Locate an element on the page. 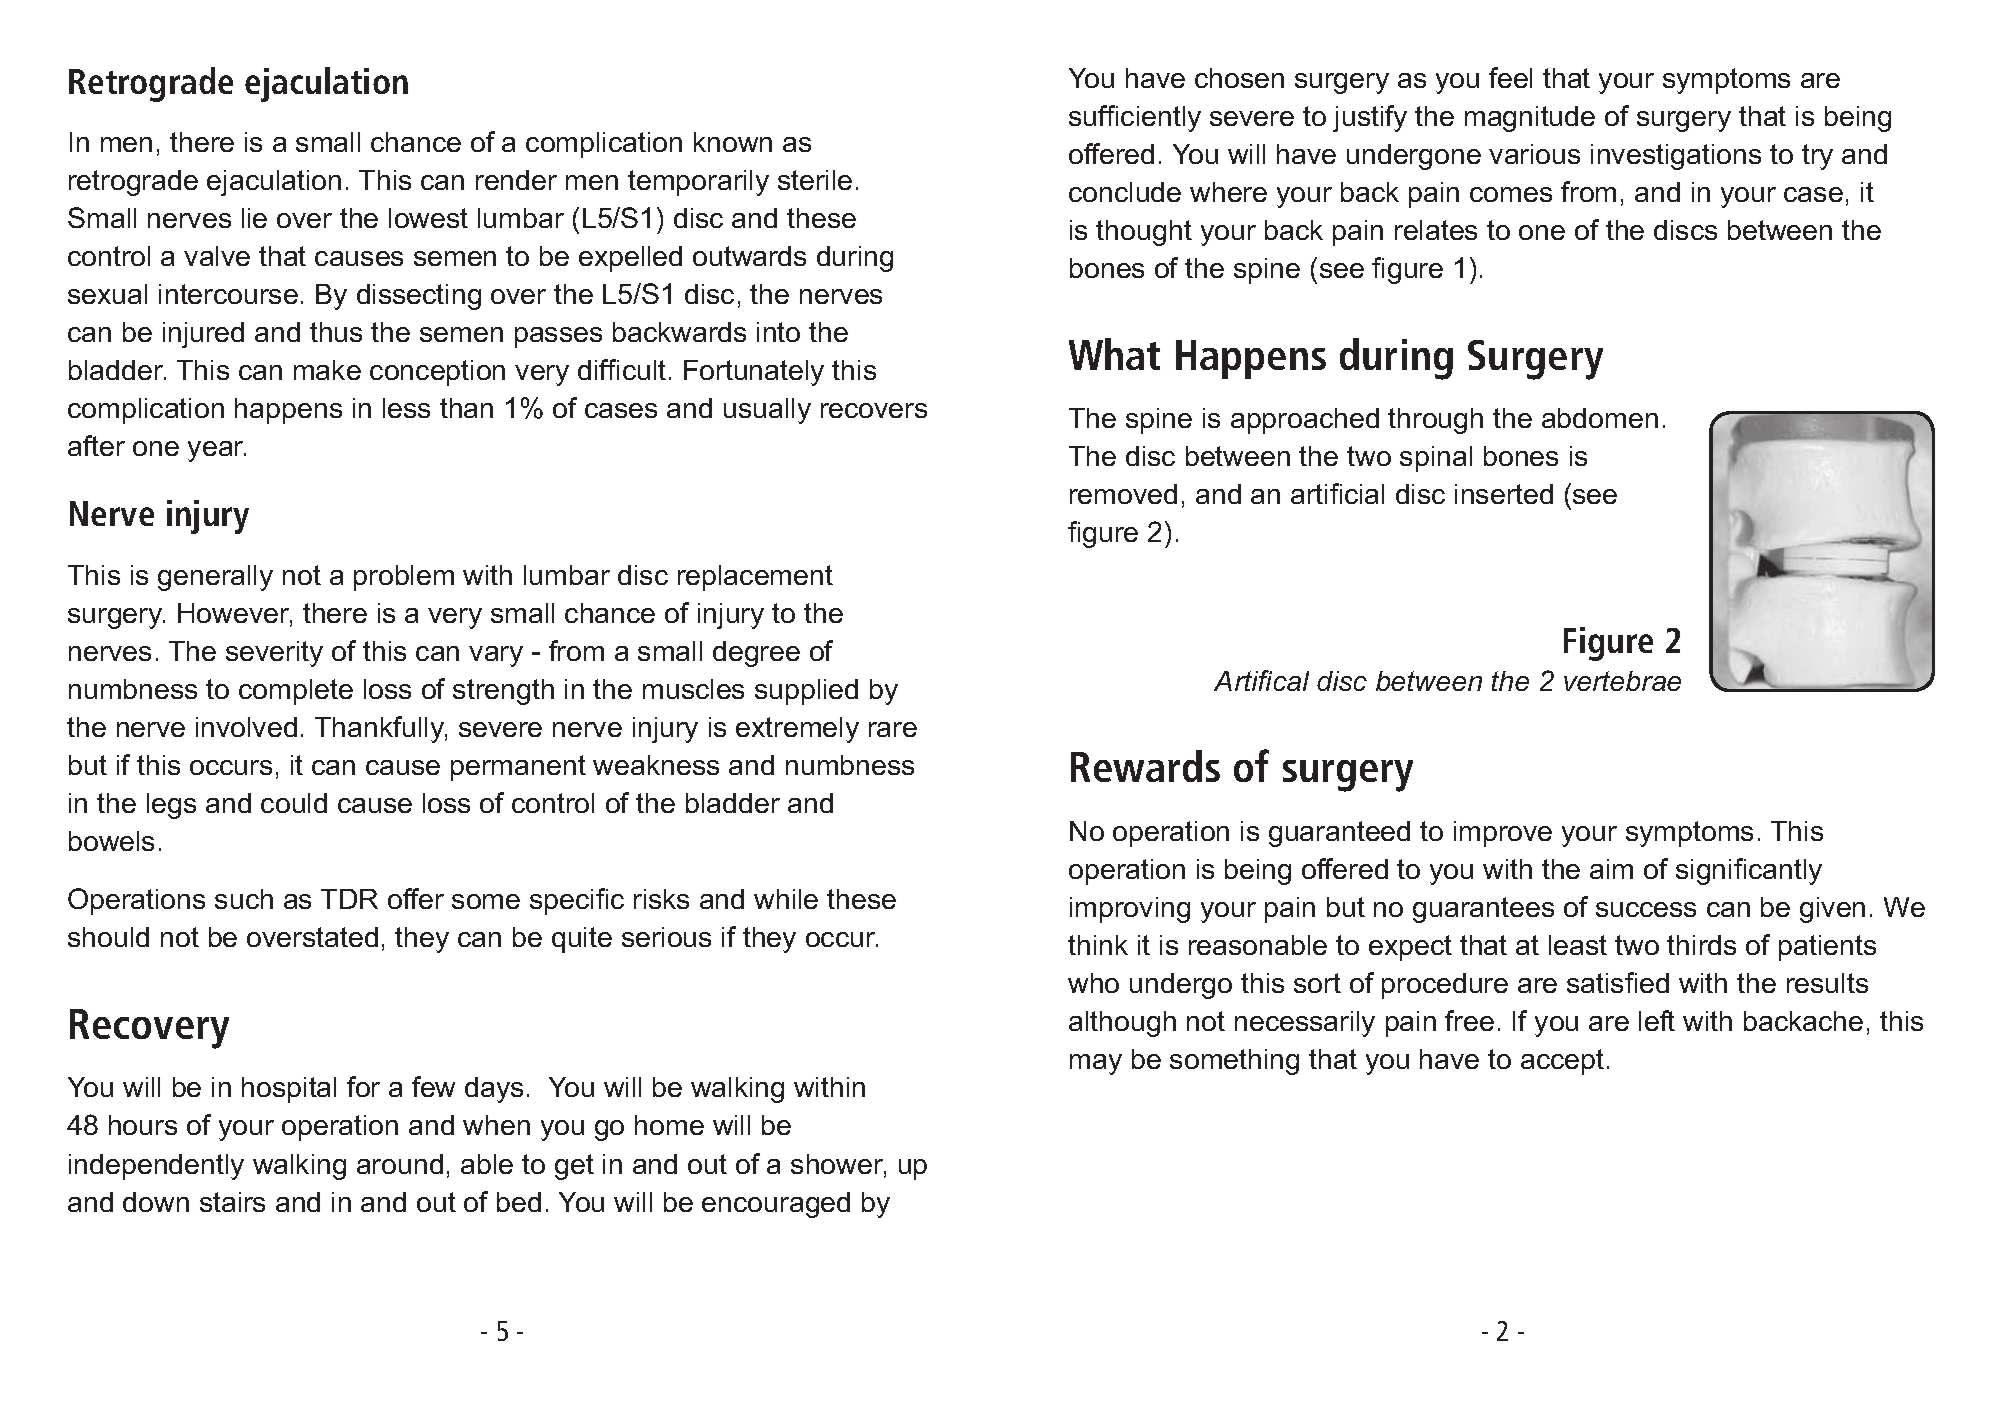  render is located at coordinates (516, 180).
